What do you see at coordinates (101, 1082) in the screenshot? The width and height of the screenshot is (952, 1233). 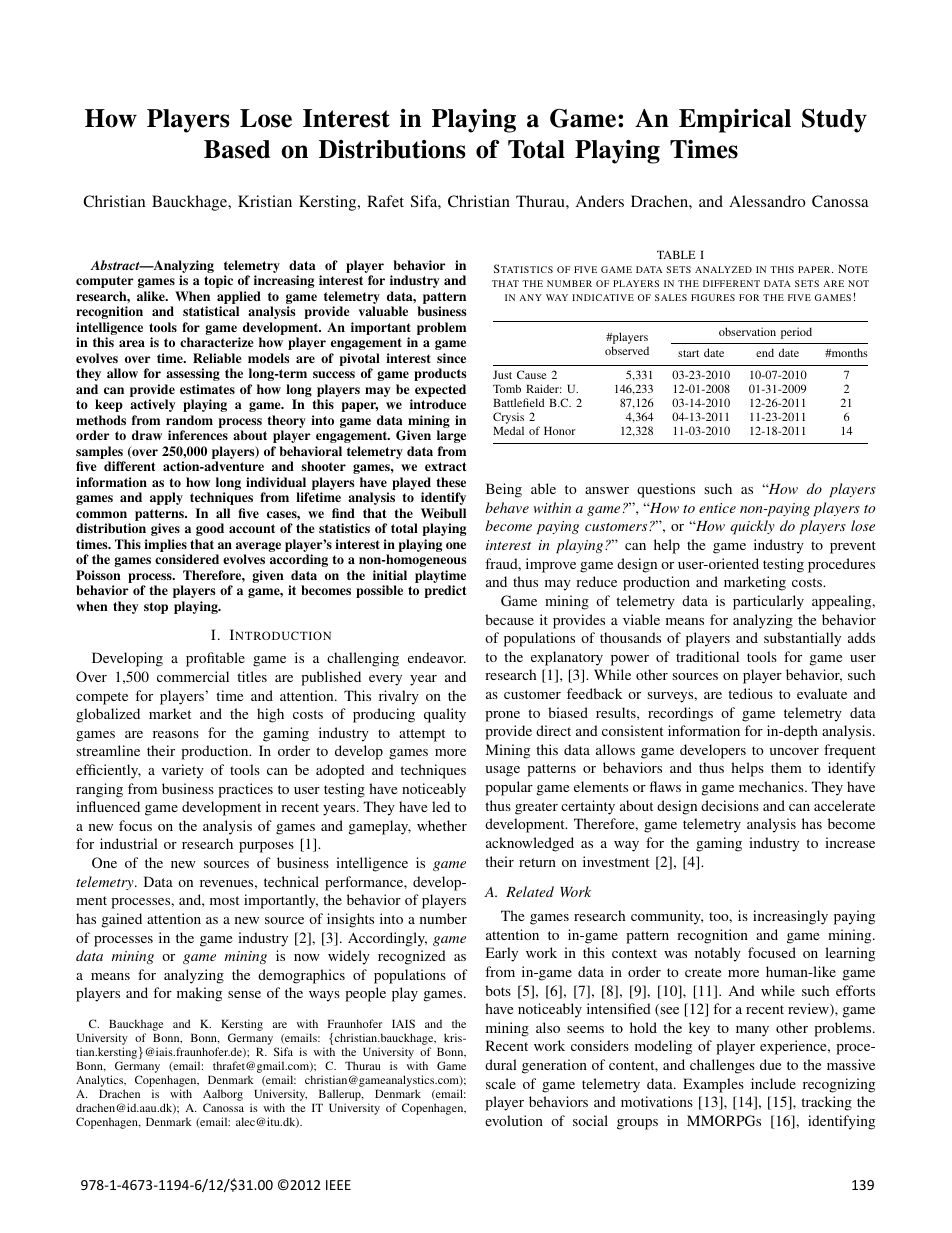 I see `Analytics` at bounding box center [101, 1082].
